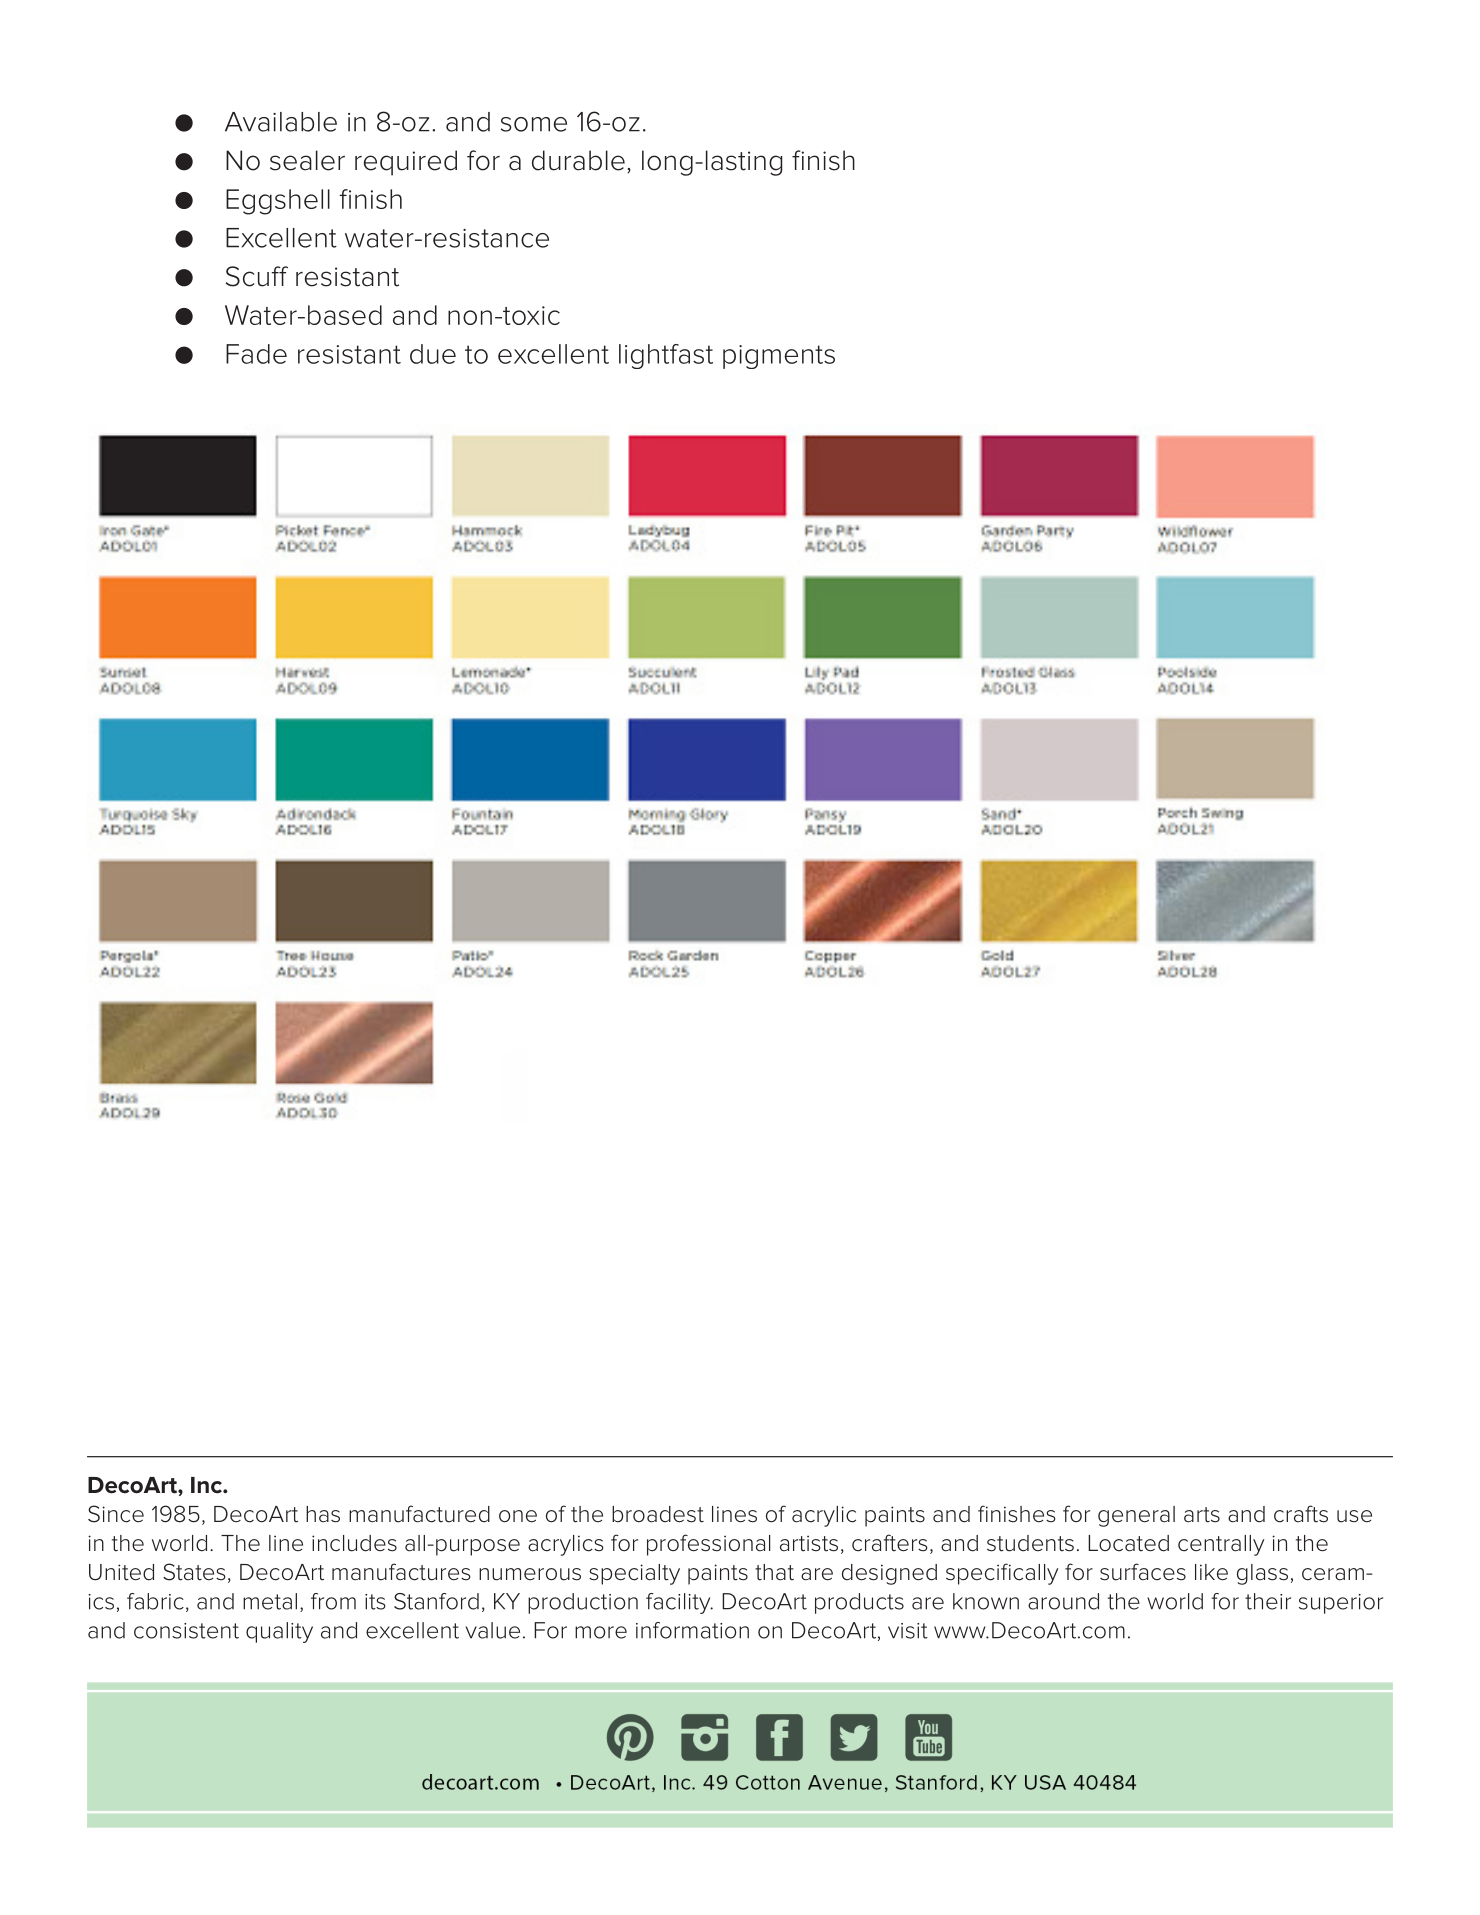  I want to click on has, so click(323, 1514).
